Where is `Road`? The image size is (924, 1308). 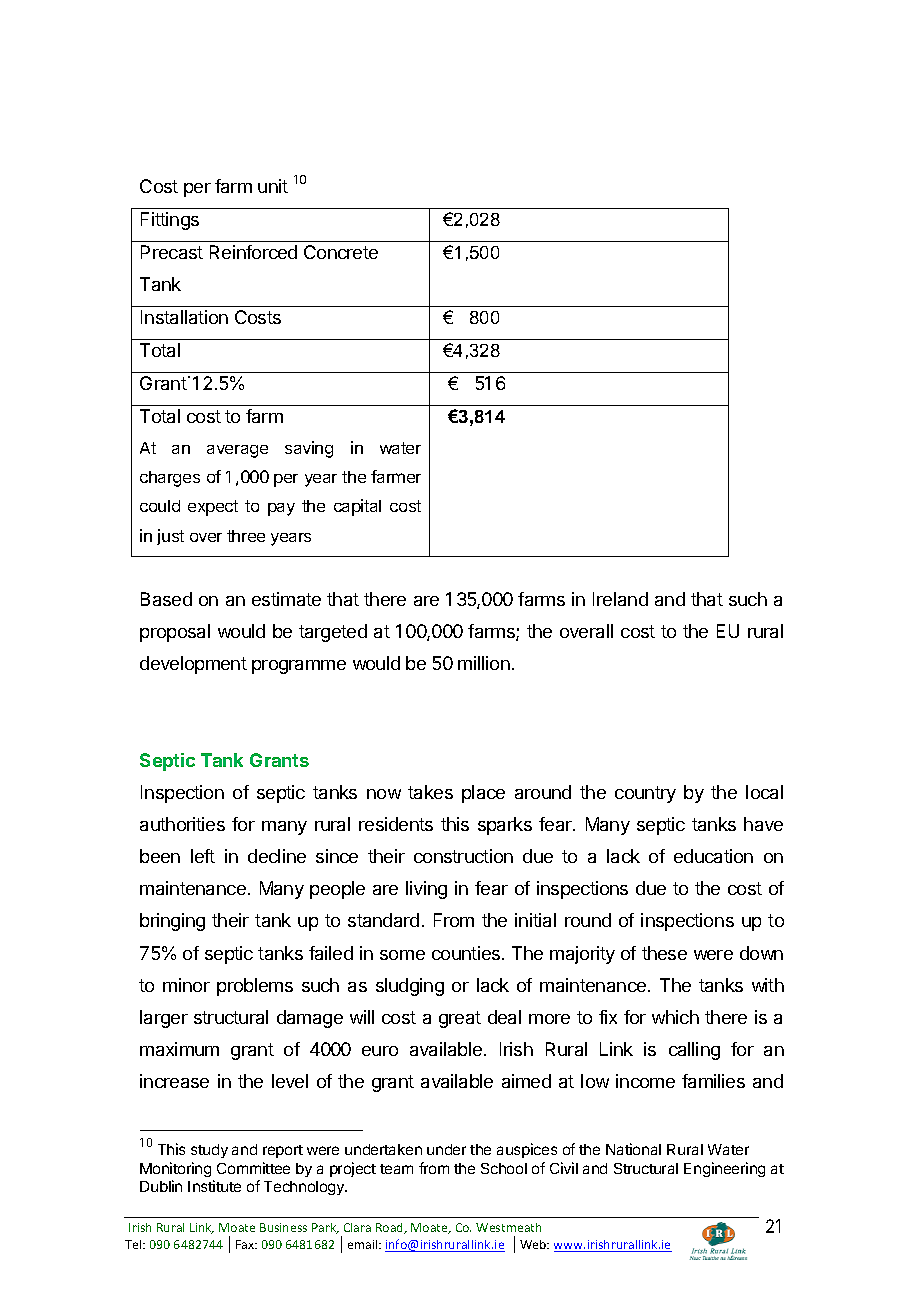
Road is located at coordinates (391, 1228).
